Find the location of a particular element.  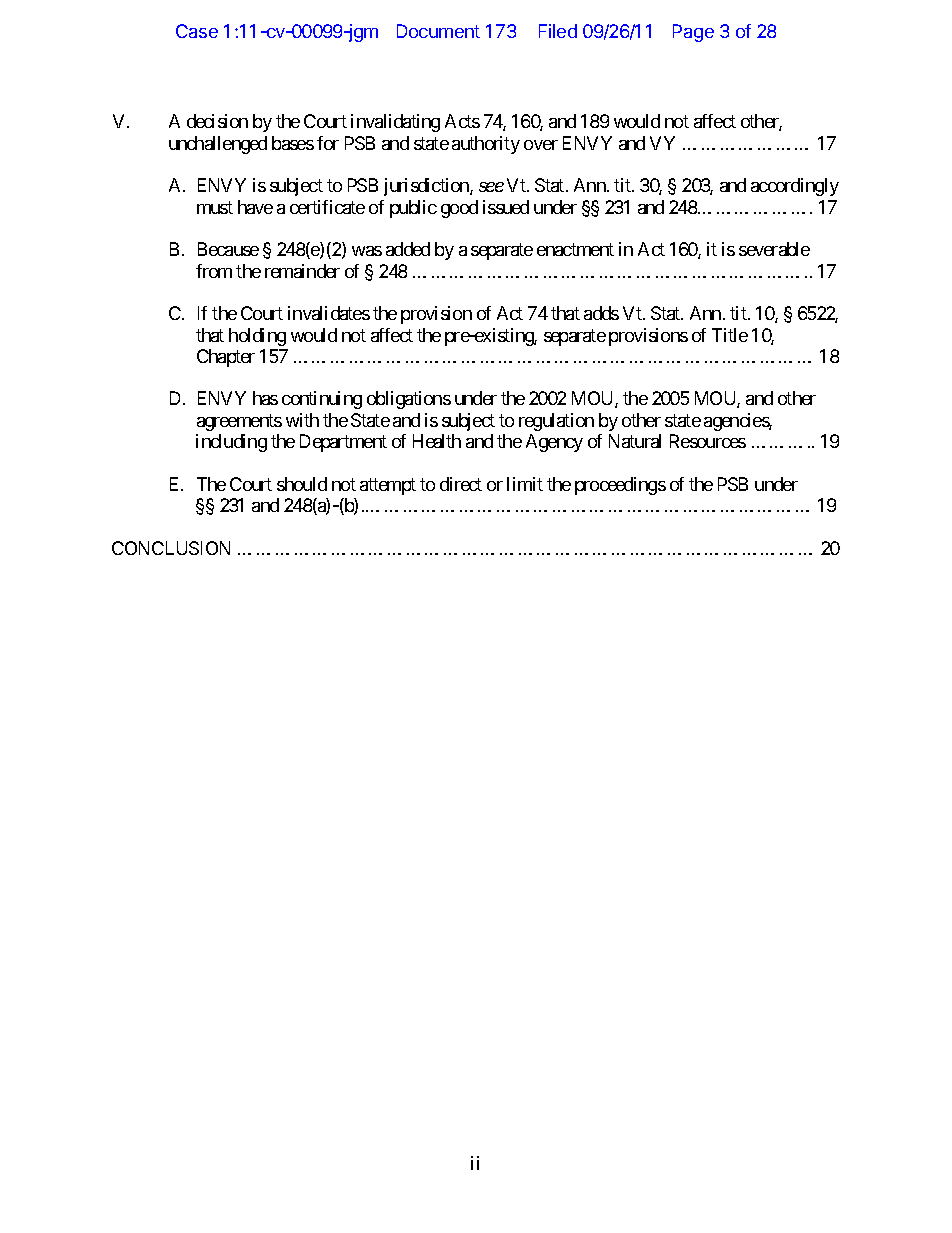

CONCLUSION is located at coordinates (171, 548).
